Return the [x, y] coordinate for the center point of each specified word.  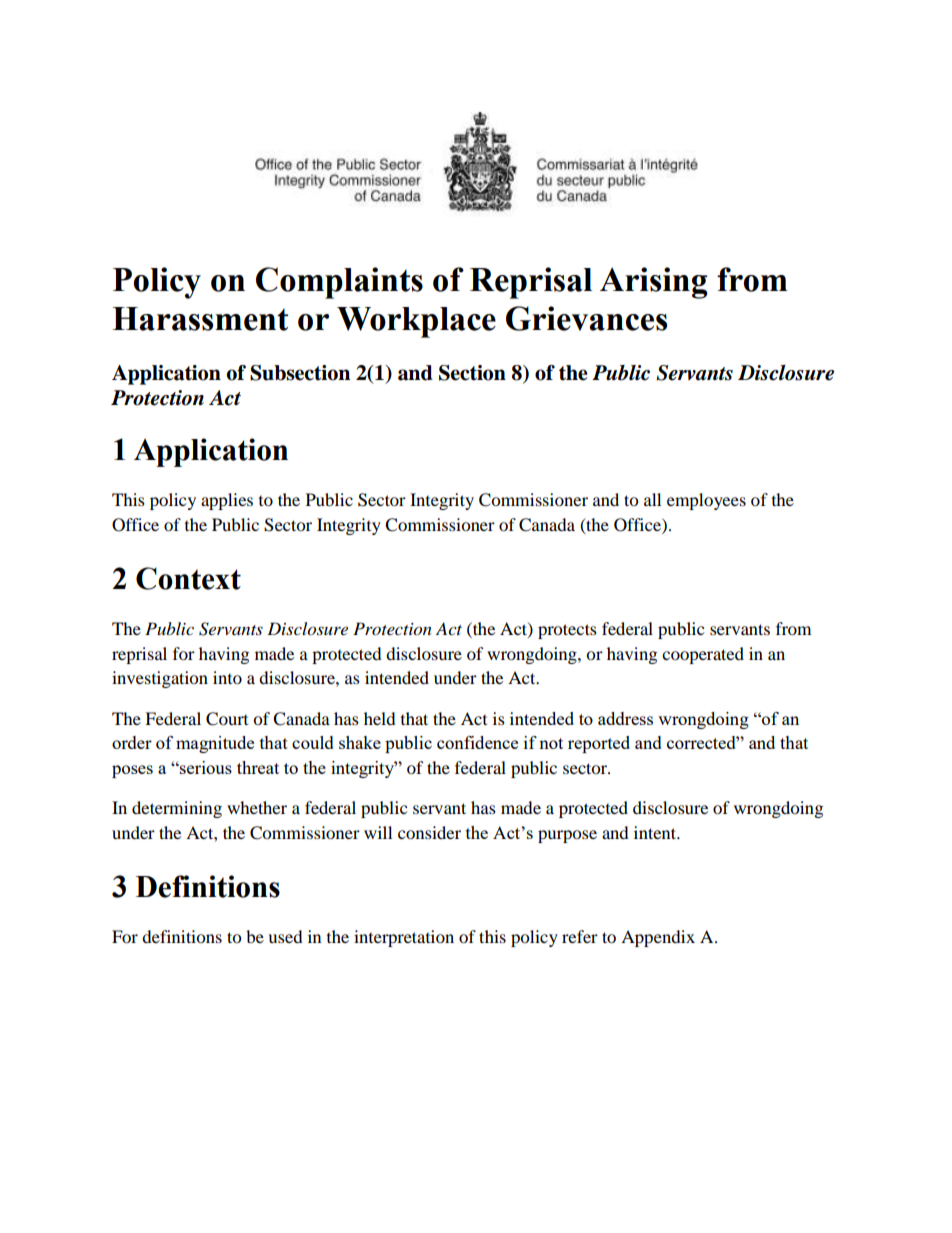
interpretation [404, 938]
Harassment [200, 319]
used [285, 936]
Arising [654, 283]
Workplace [416, 322]
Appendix [658, 938]
